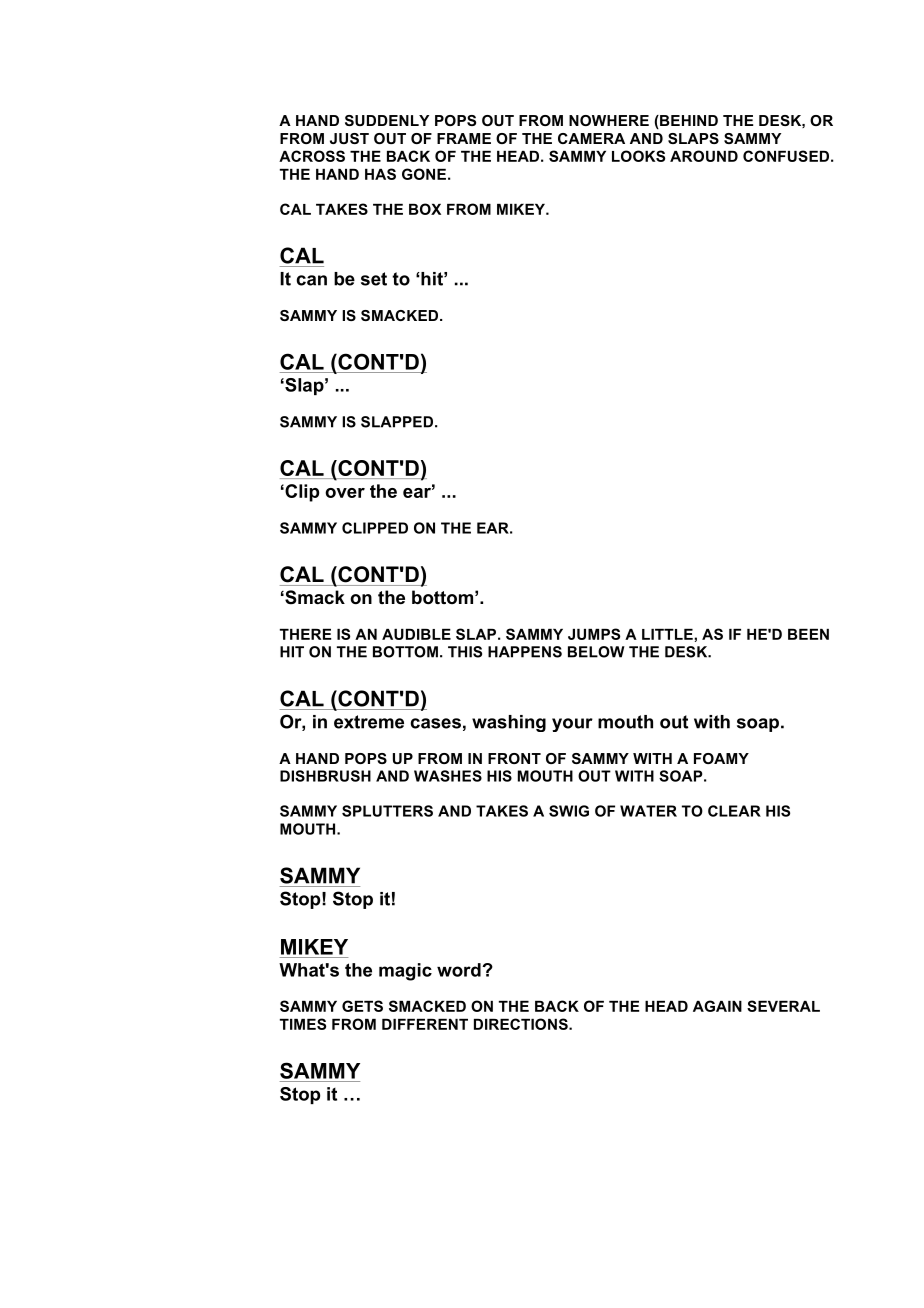 This image has width=924, height=1308. What do you see at coordinates (594, 634) in the image?
I see `JUMPS` at bounding box center [594, 634].
